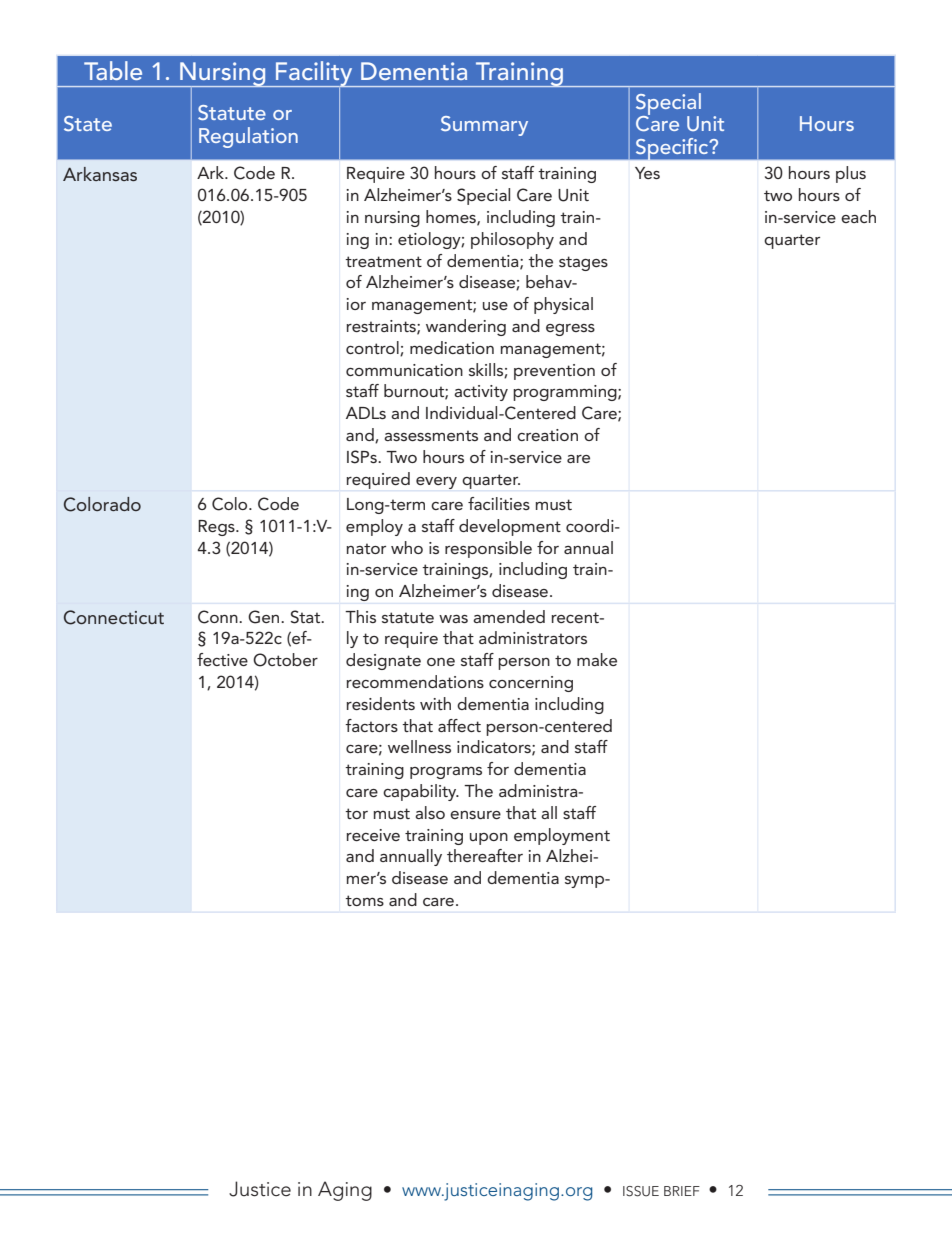 Image resolution: width=952 pixels, height=1233 pixels. Describe the element at coordinates (113, 70) in the screenshot. I see `Table` at that location.
